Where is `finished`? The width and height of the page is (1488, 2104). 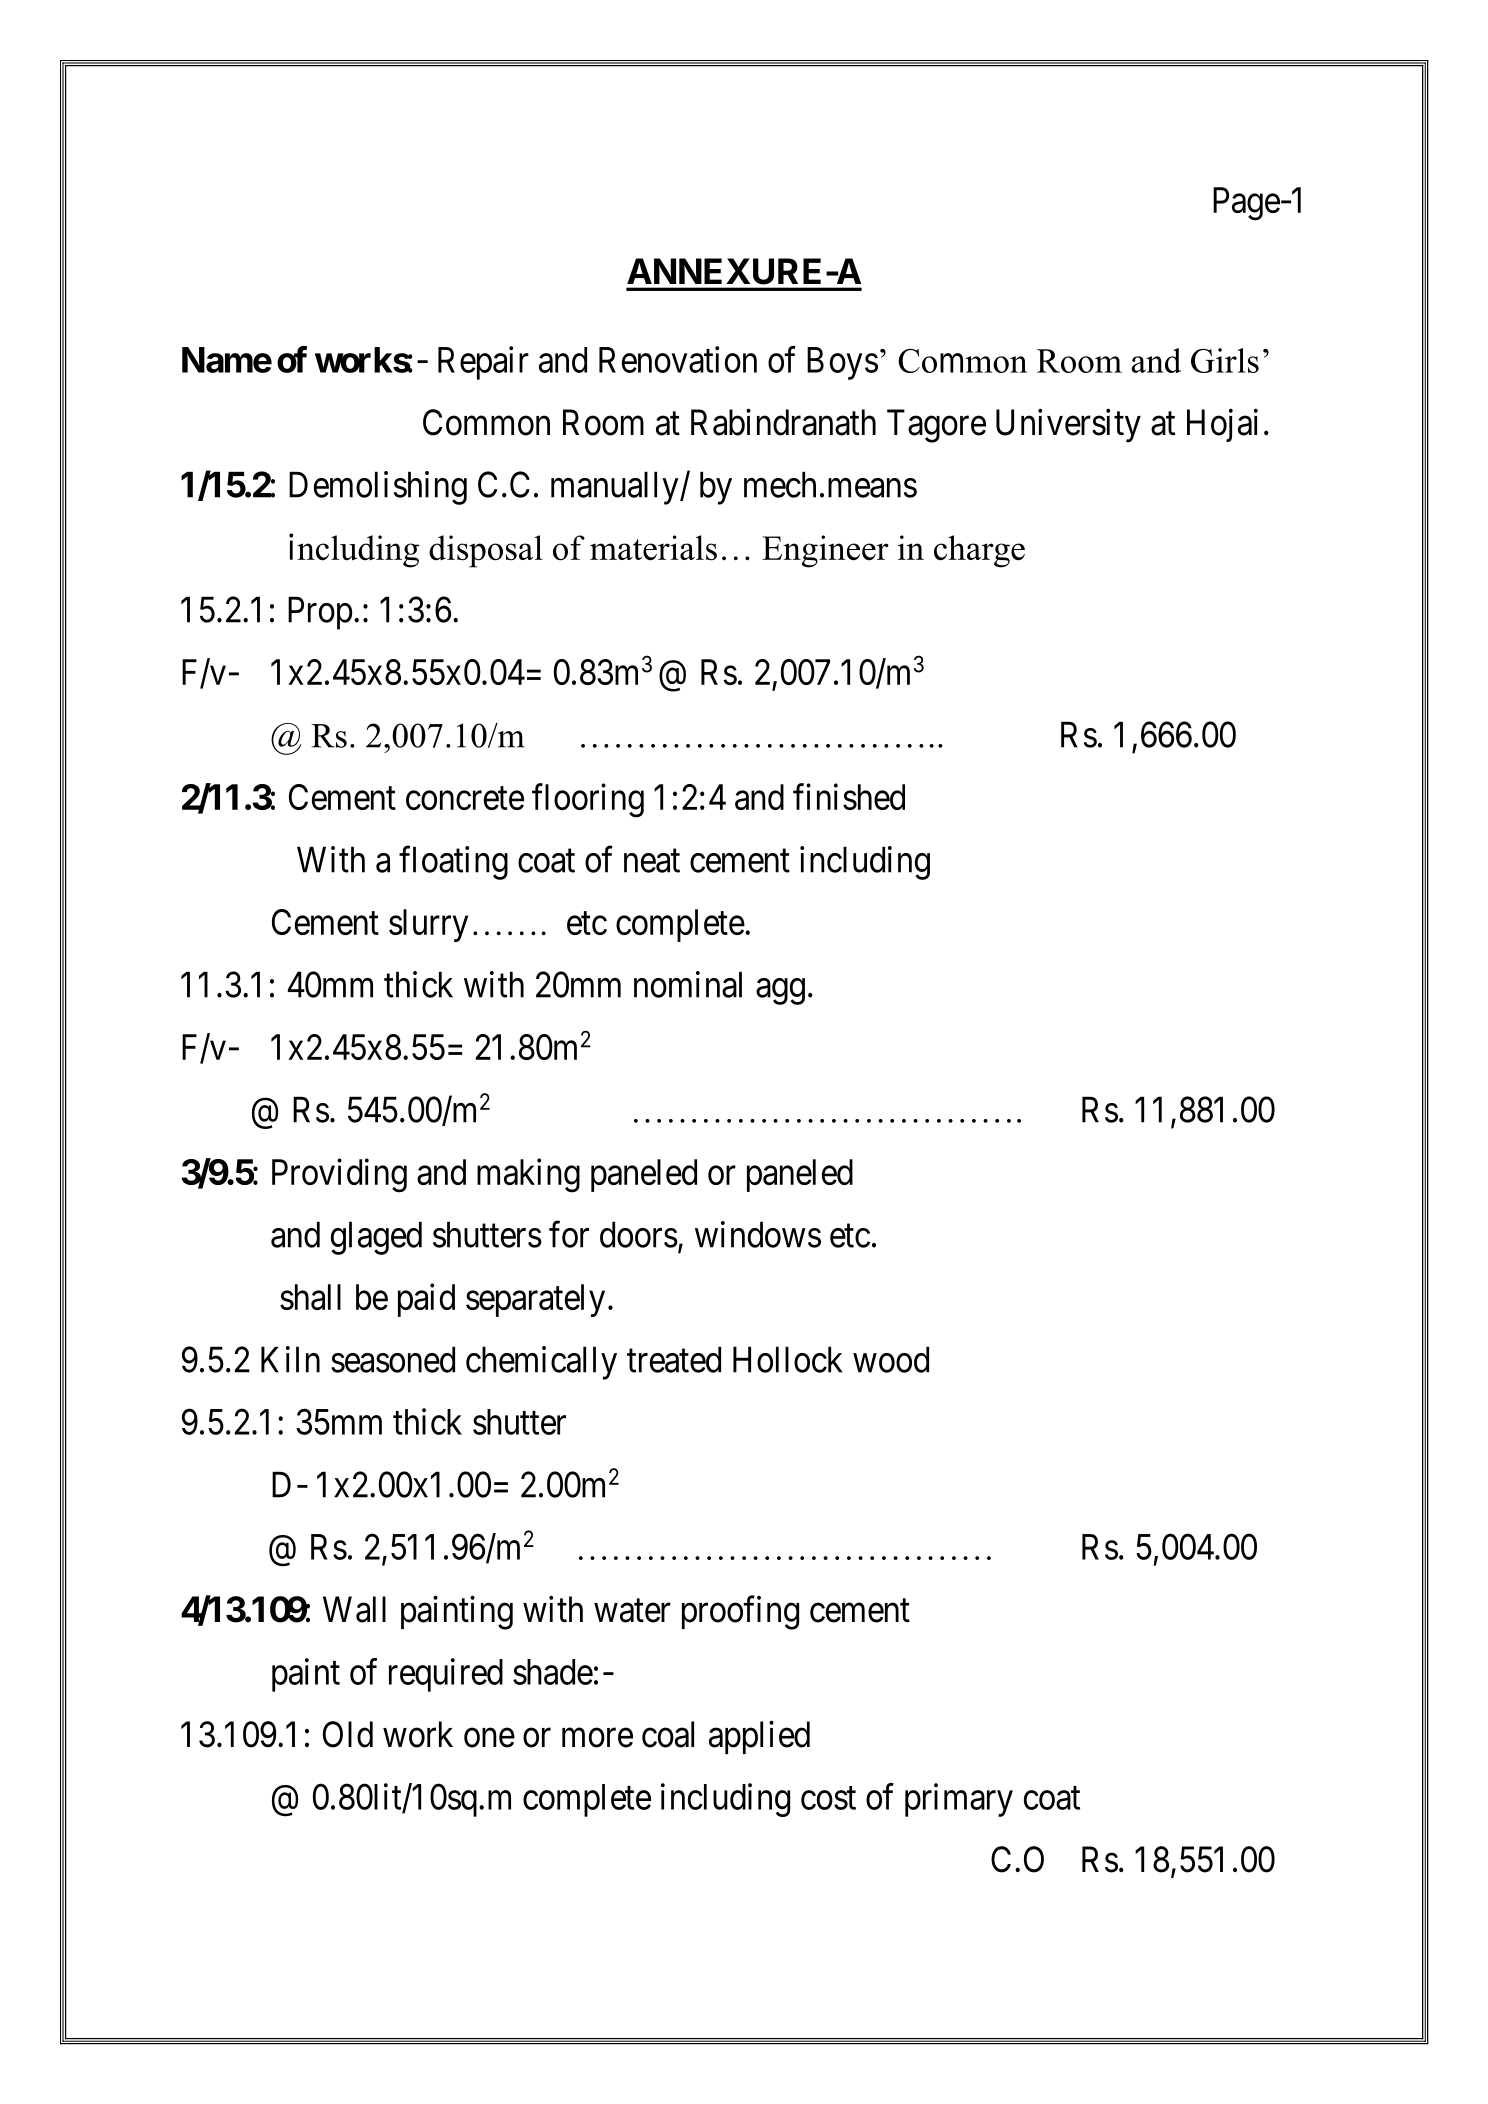
finished is located at coordinates (849, 796).
